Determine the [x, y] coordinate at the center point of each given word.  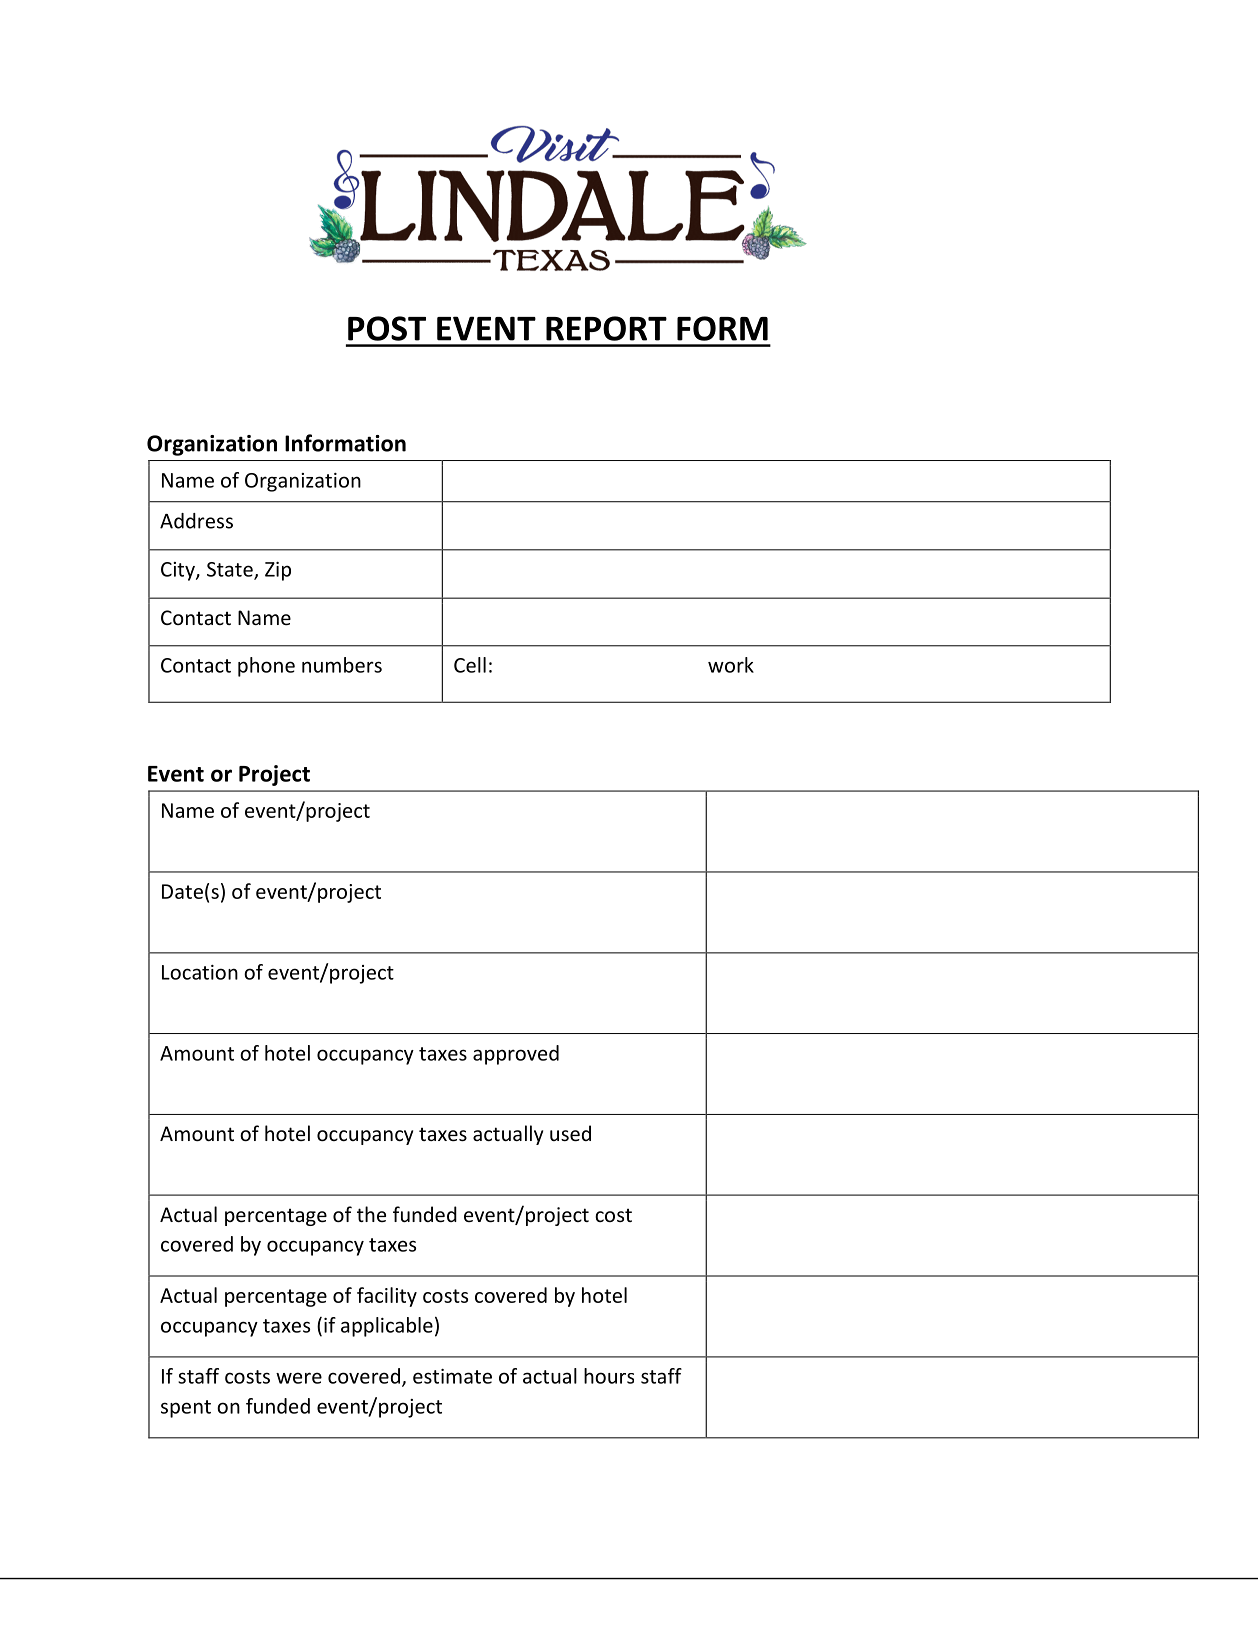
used [570, 1133]
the [371, 1214]
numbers [342, 665]
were [299, 1378]
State [231, 570]
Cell [470, 665]
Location [200, 972]
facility [387, 1297]
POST [387, 328]
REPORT [606, 328]
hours [609, 1376]
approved [516, 1055]
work [731, 665]
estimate [452, 1376]
